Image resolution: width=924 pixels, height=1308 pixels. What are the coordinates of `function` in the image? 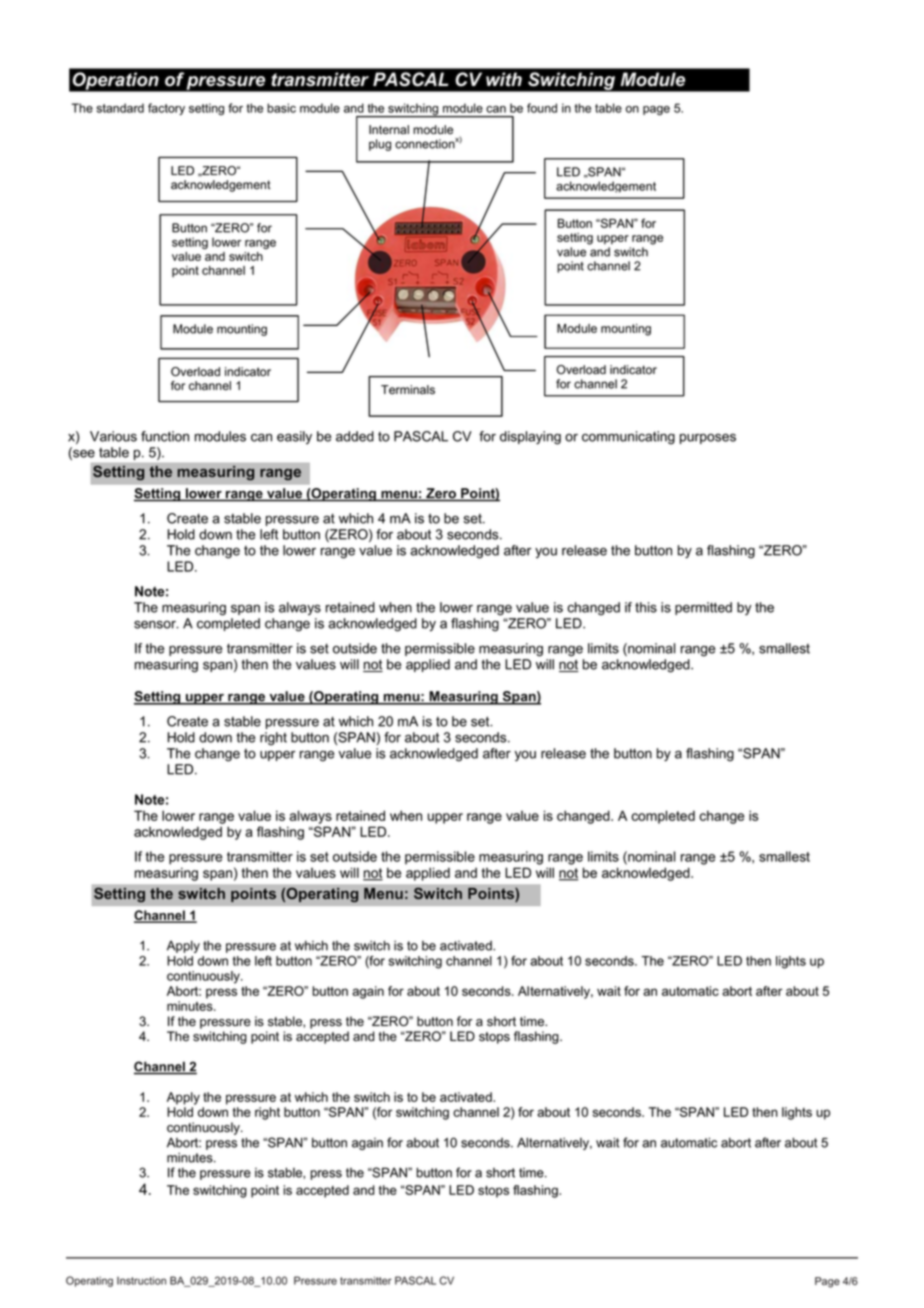 It's located at (165, 436).
